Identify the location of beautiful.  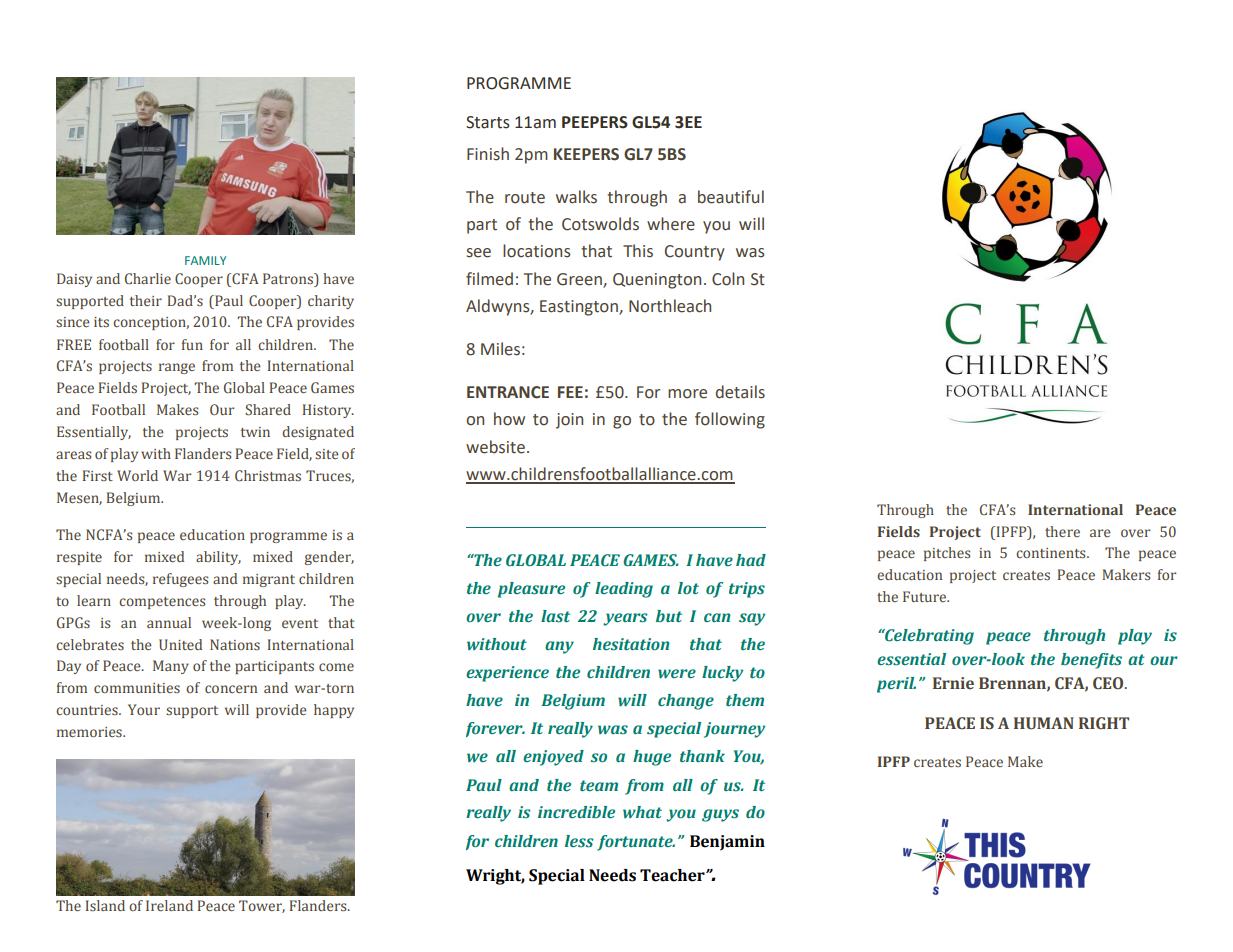
(731, 197).
